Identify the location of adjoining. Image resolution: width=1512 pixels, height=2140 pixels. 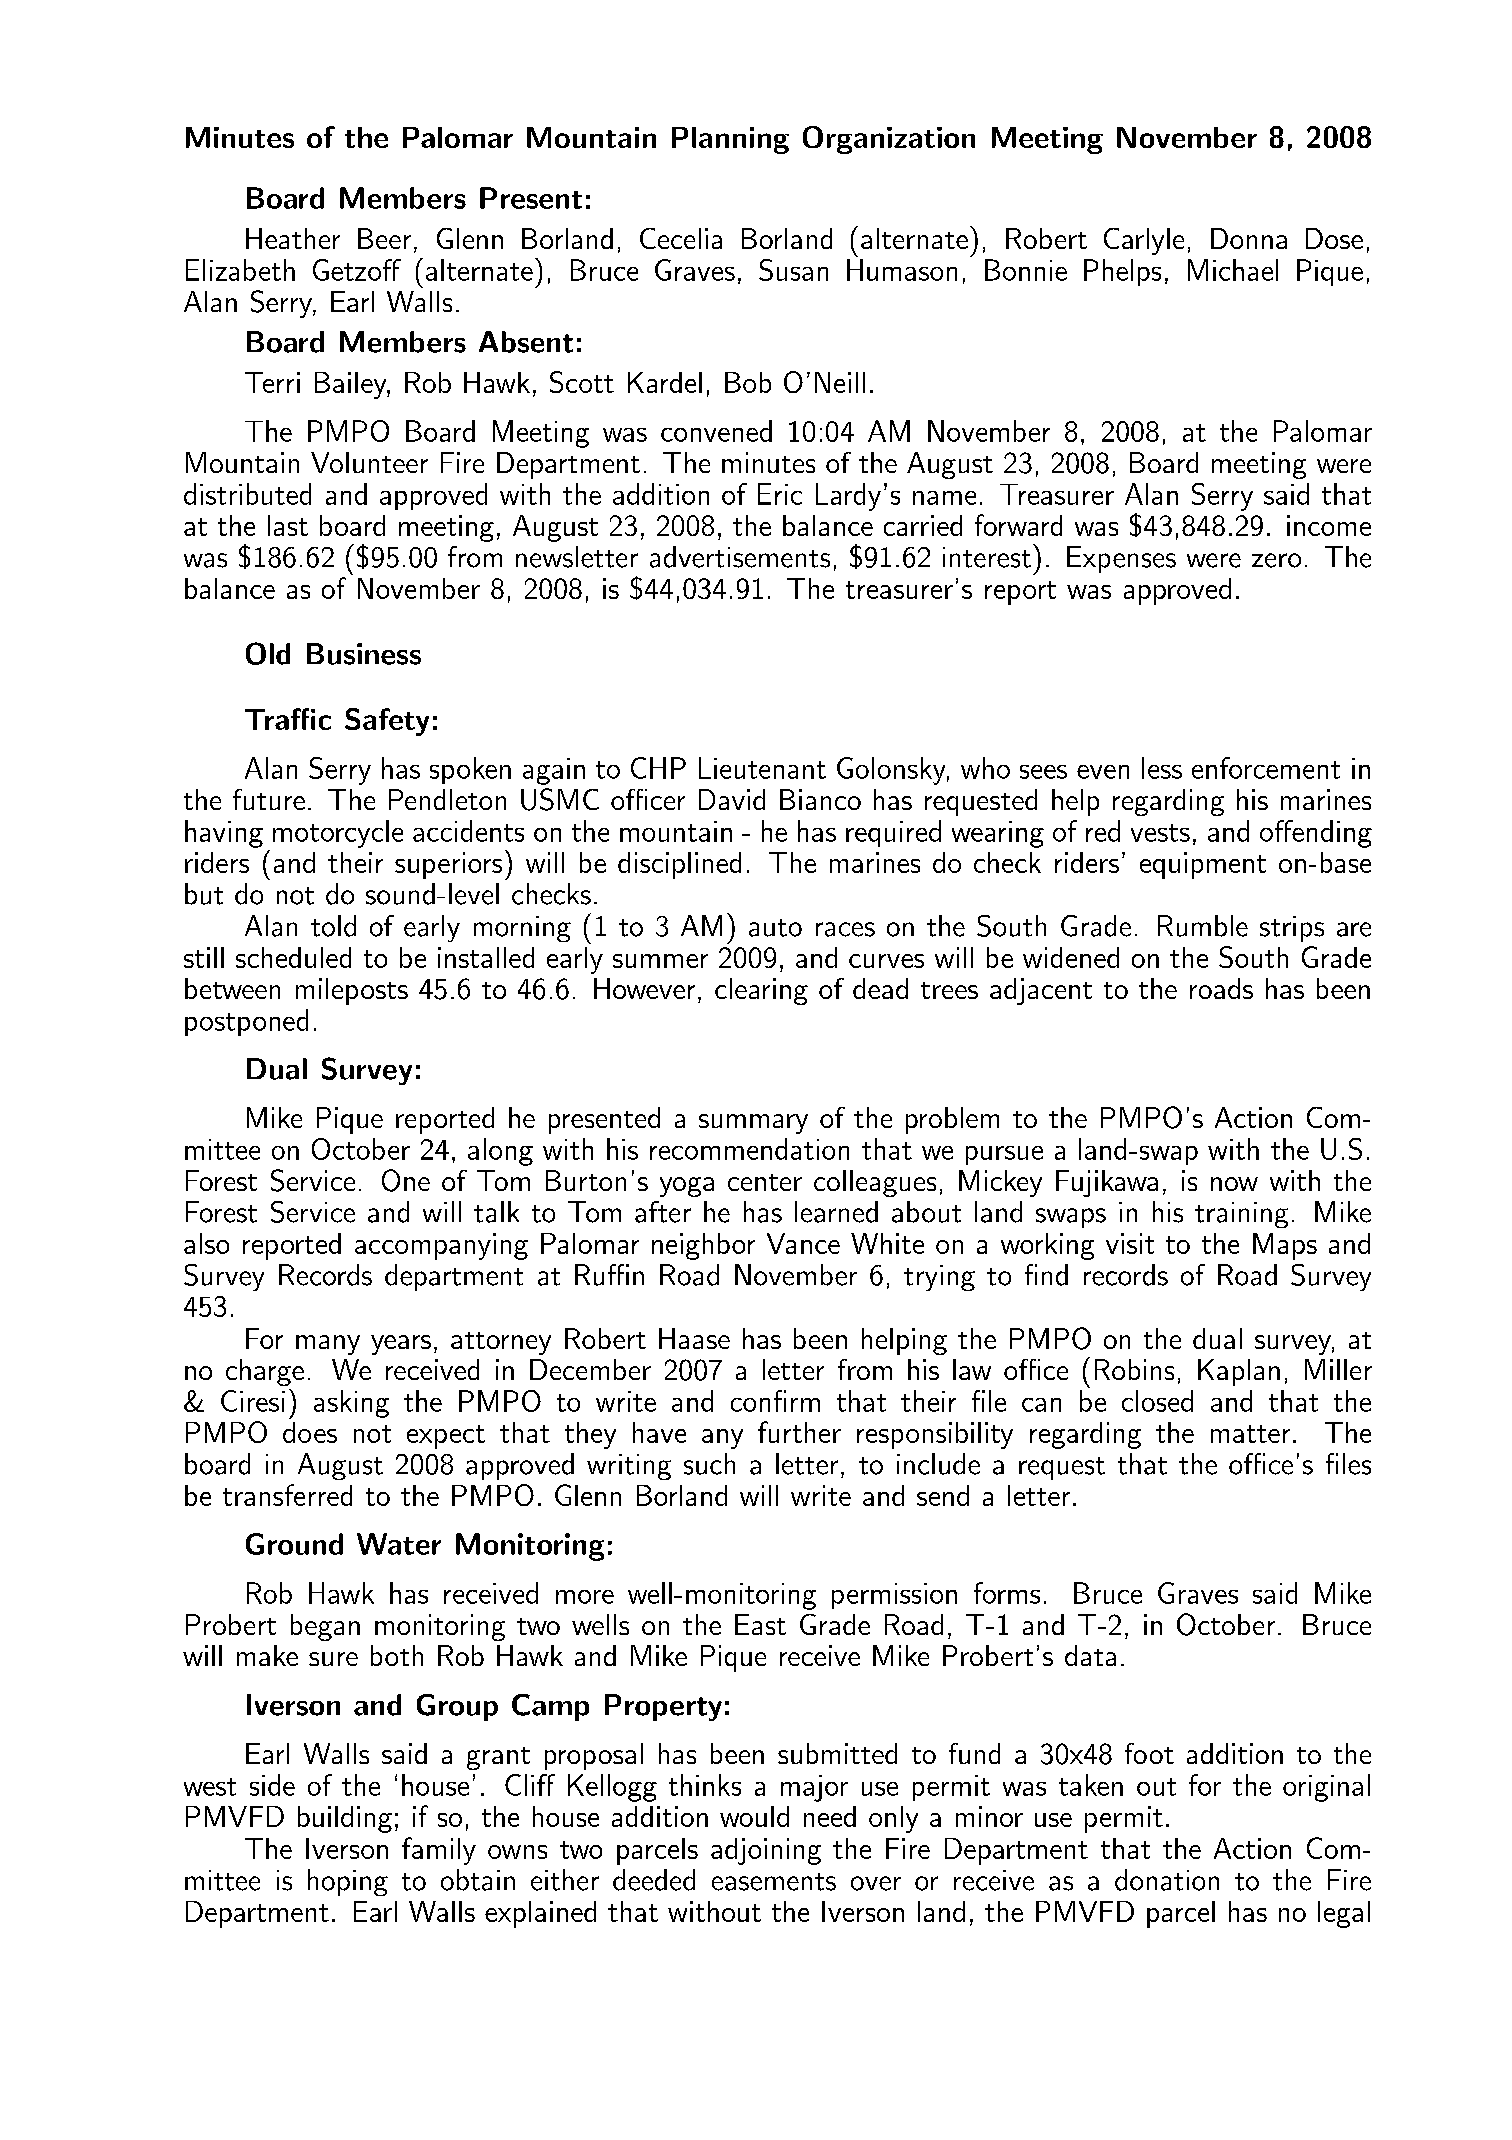
(766, 1851).
